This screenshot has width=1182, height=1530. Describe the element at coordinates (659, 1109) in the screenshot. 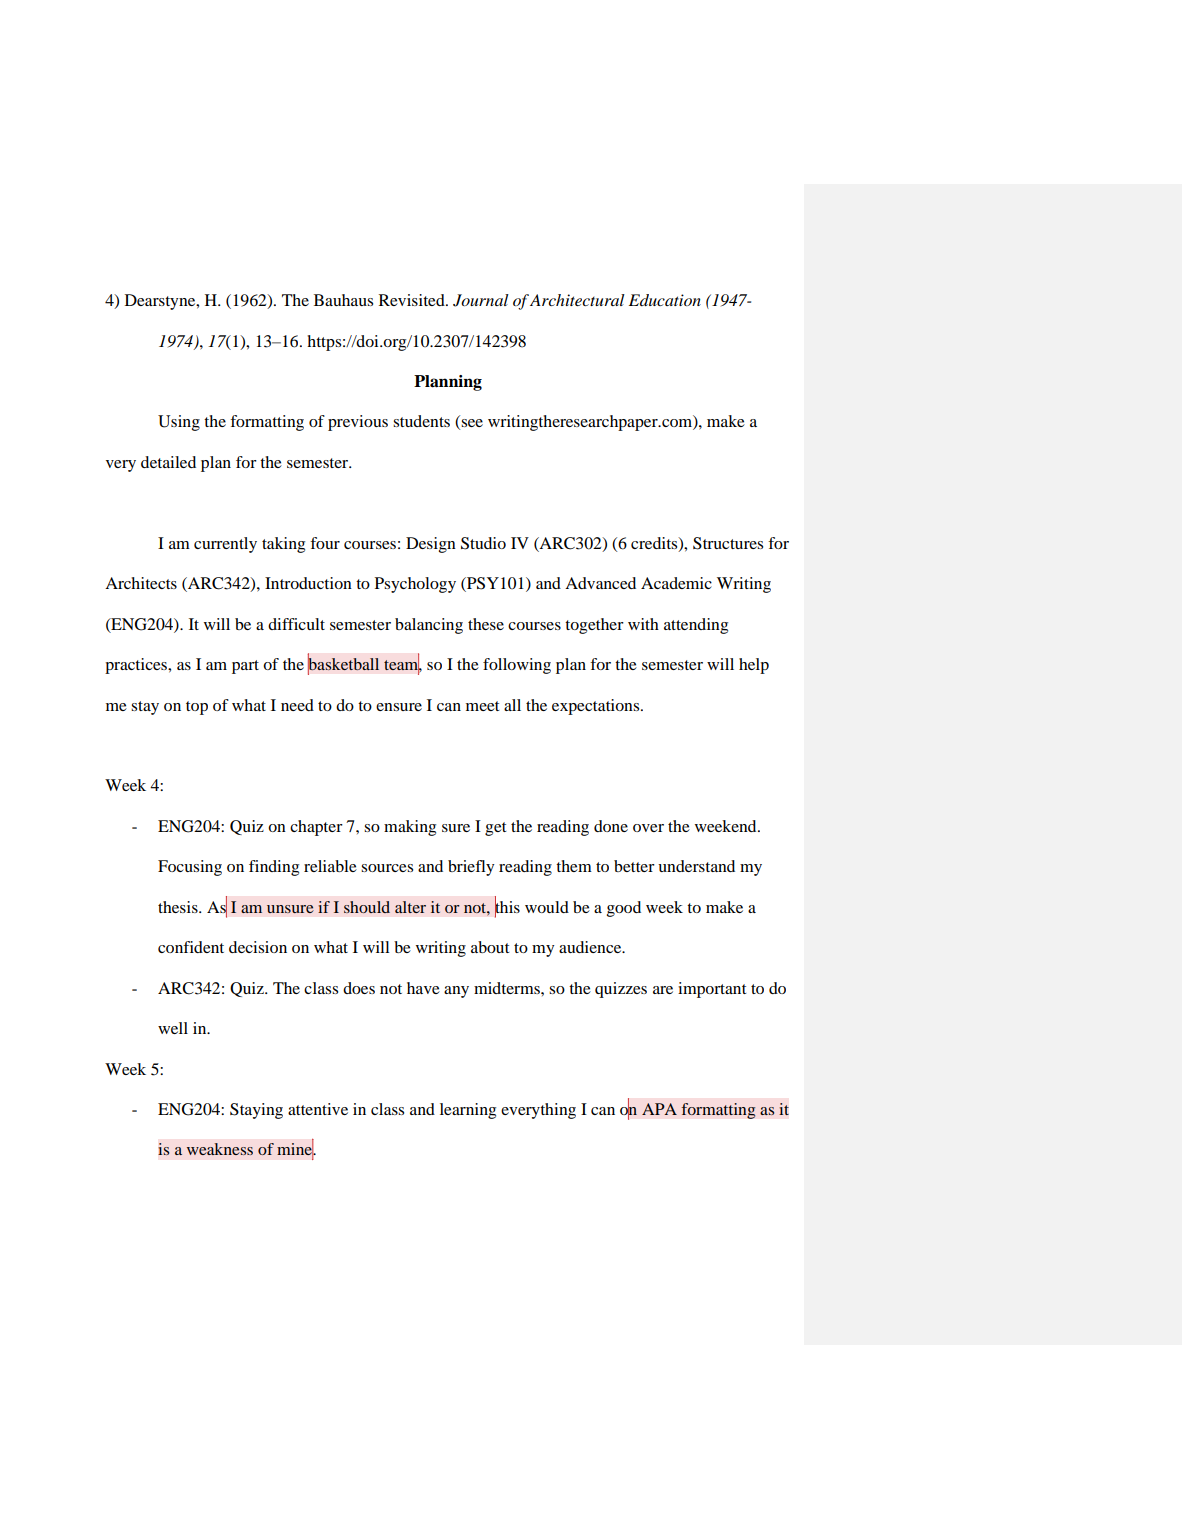

I see `APA` at that location.
